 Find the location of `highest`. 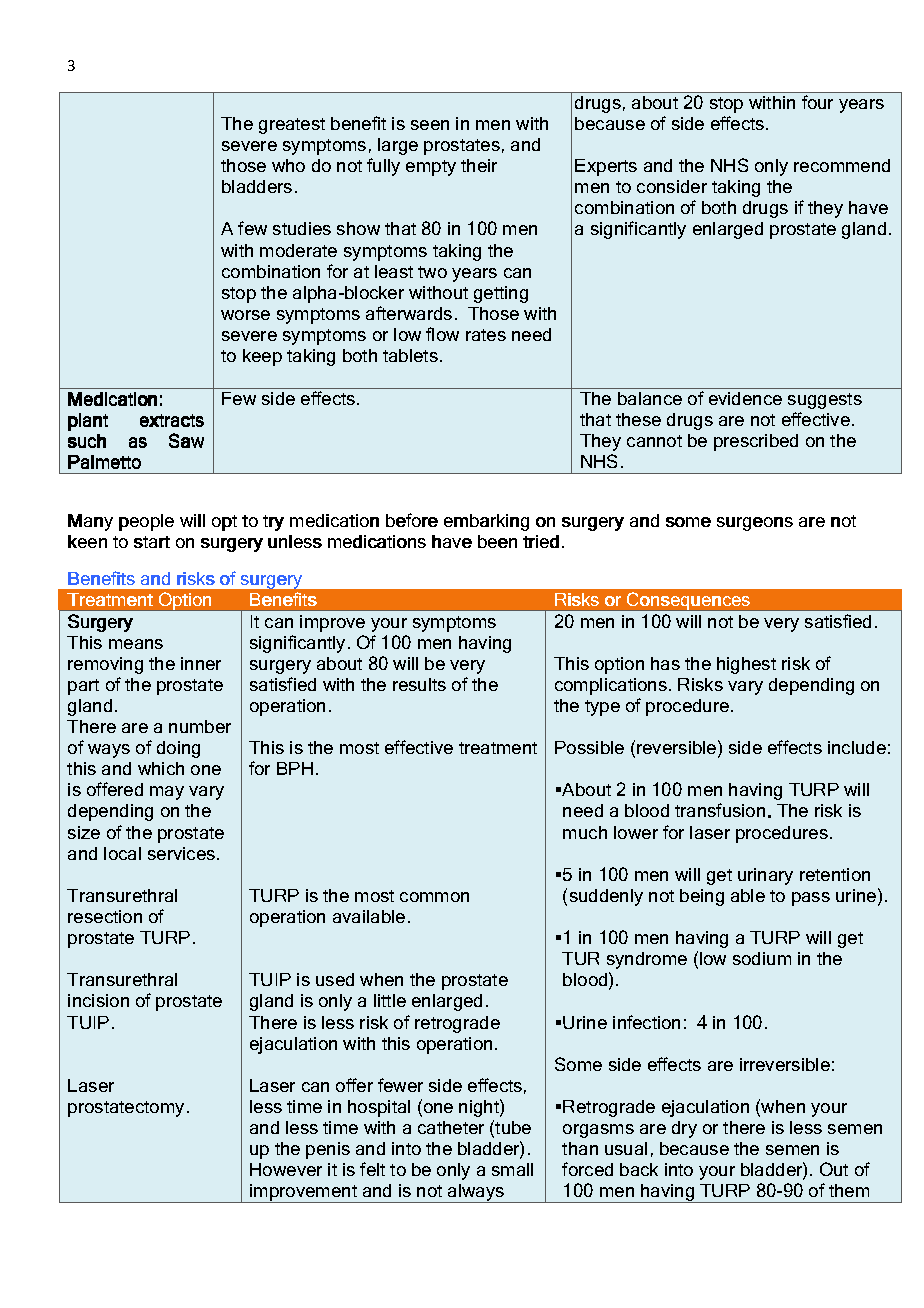

highest is located at coordinates (746, 665).
